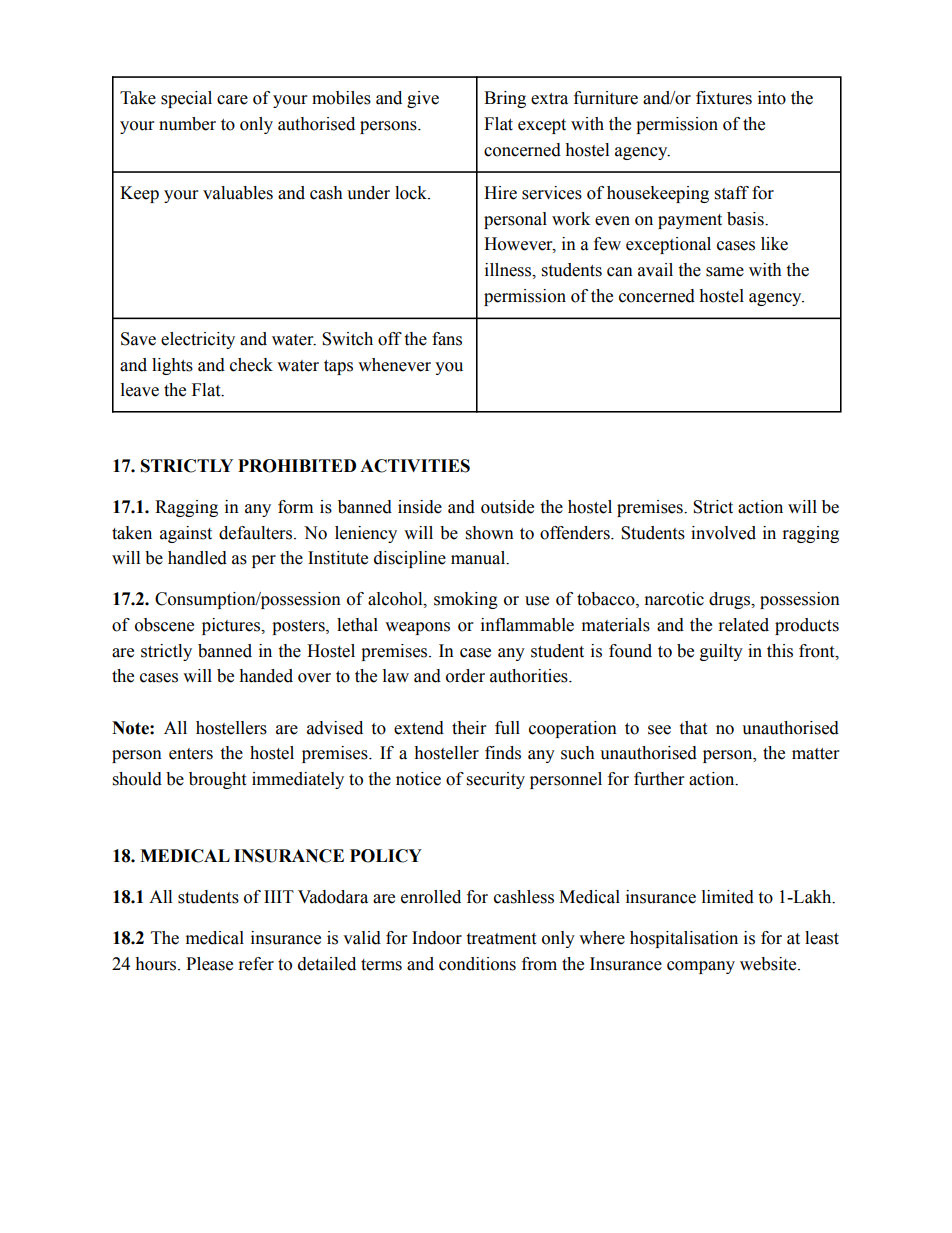 Image resolution: width=952 pixels, height=1233 pixels. I want to click on Please, so click(209, 964).
